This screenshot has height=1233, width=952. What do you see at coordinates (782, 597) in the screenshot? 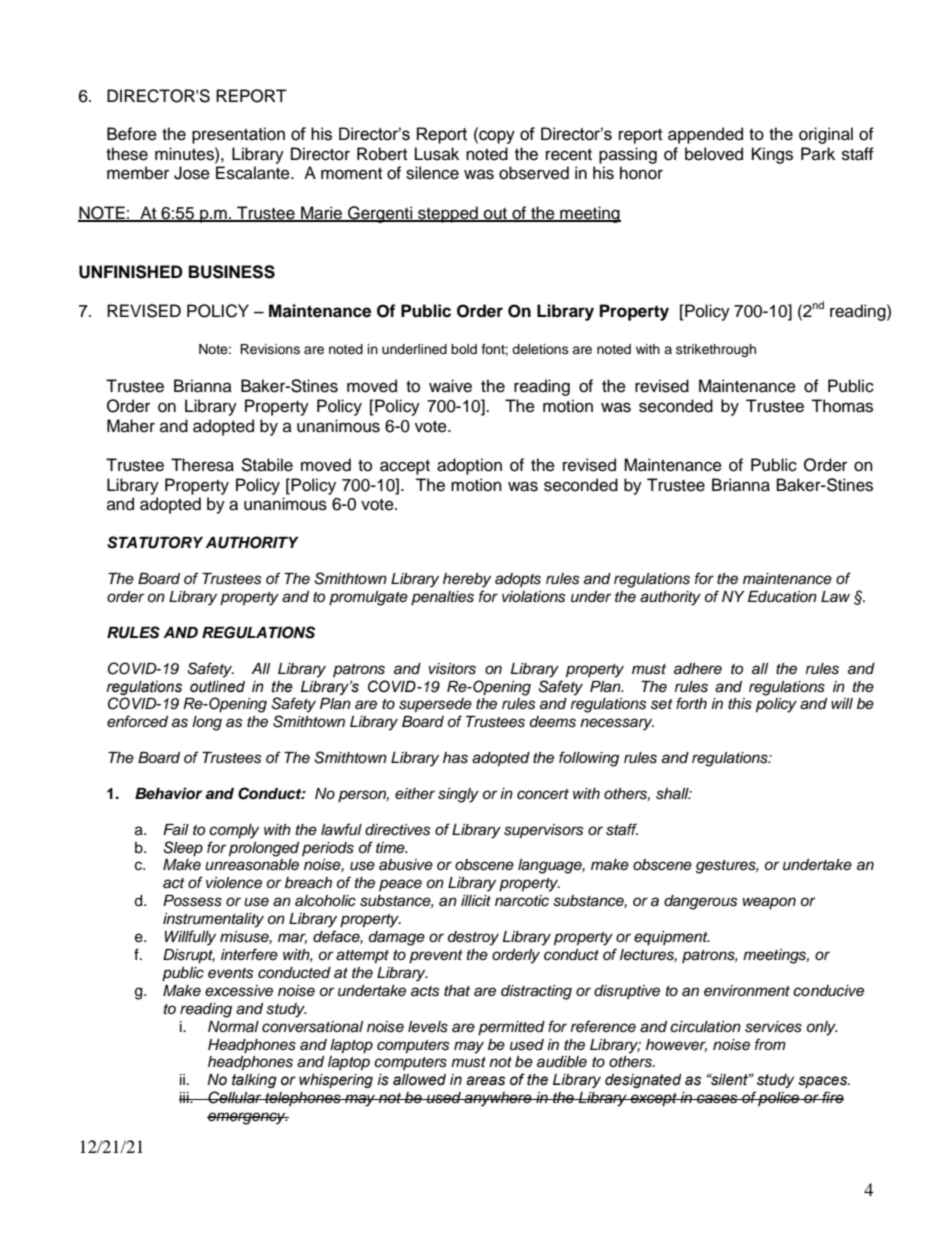
I see `Education` at bounding box center [782, 597].
